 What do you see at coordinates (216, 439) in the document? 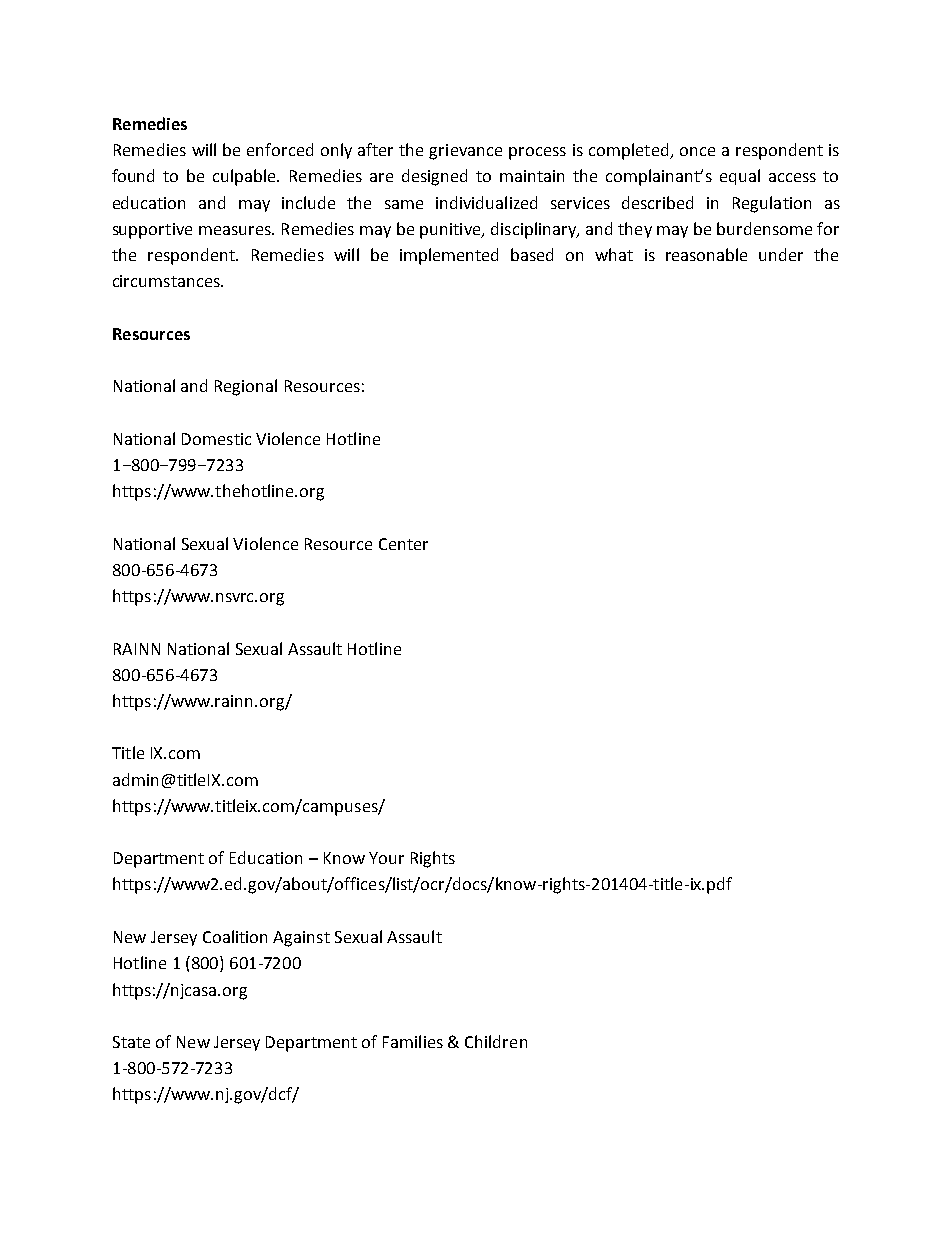
I see `Domestic` at bounding box center [216, 439].
